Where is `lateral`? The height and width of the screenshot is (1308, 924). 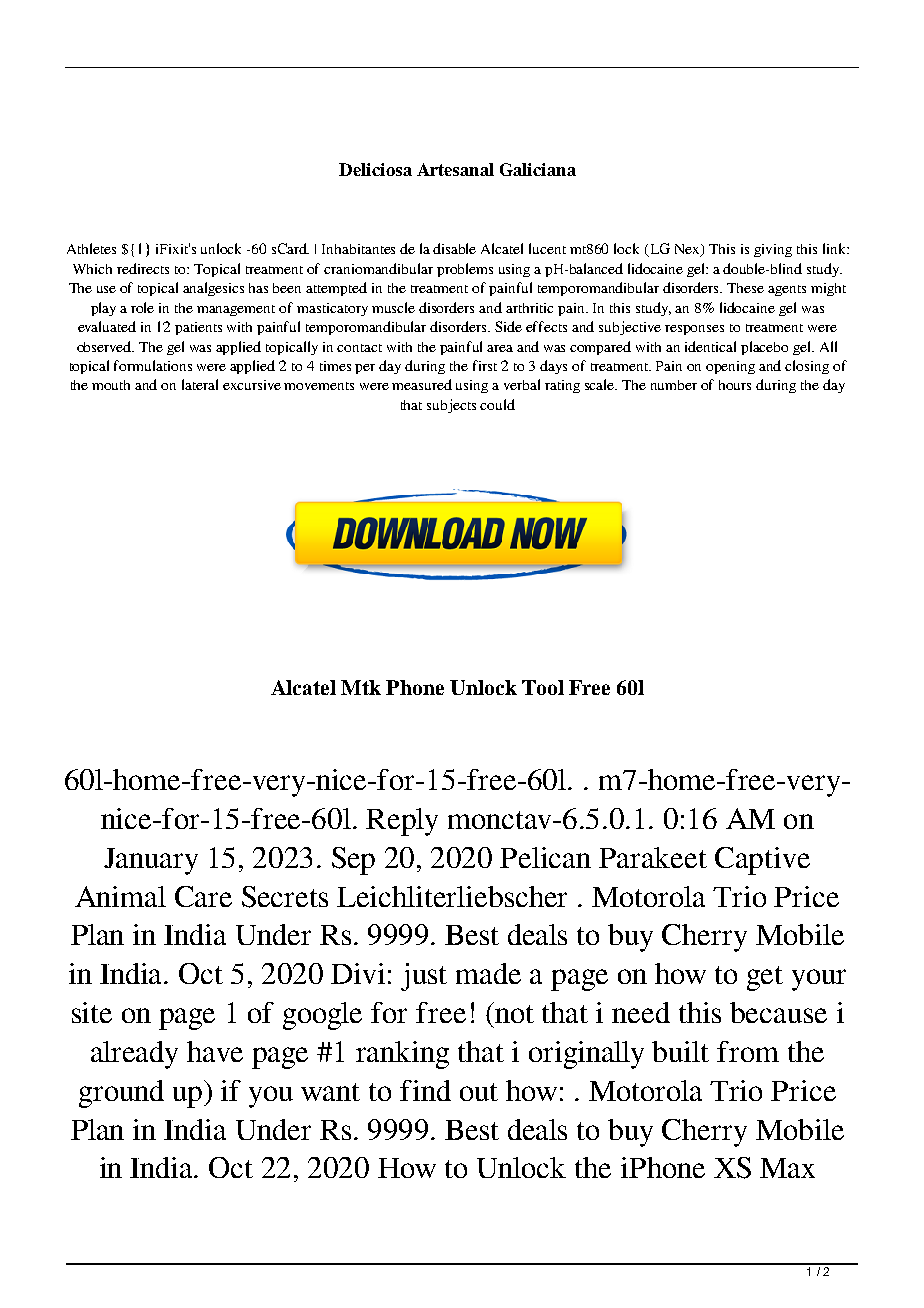
lateral is located at coordinates (200, 384).
